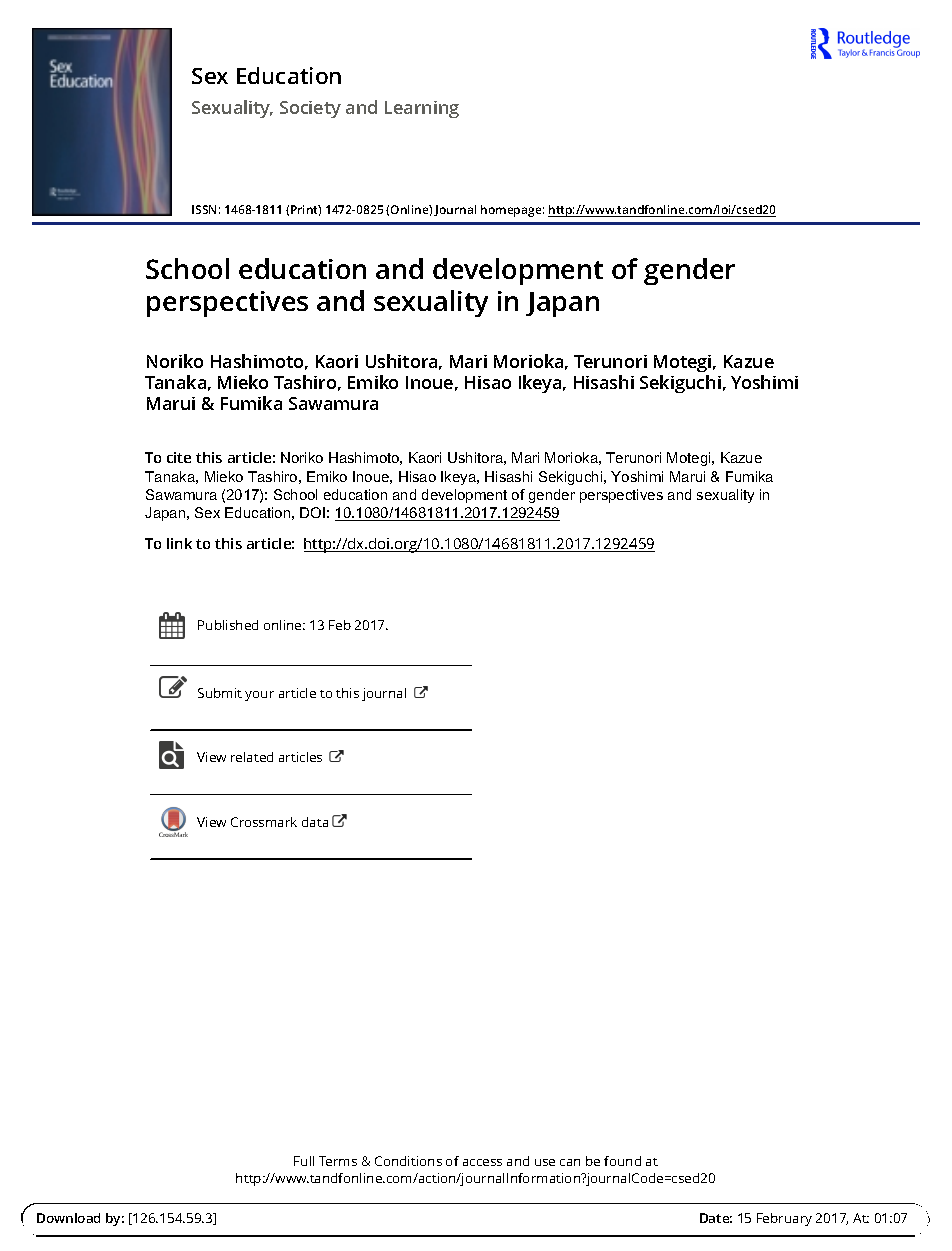 The height and width of the screenshot is (1251, 952). What do you see at coordinates (228, 625) in the screenshot?
I see `Published` at bounding box center [228, 625].
